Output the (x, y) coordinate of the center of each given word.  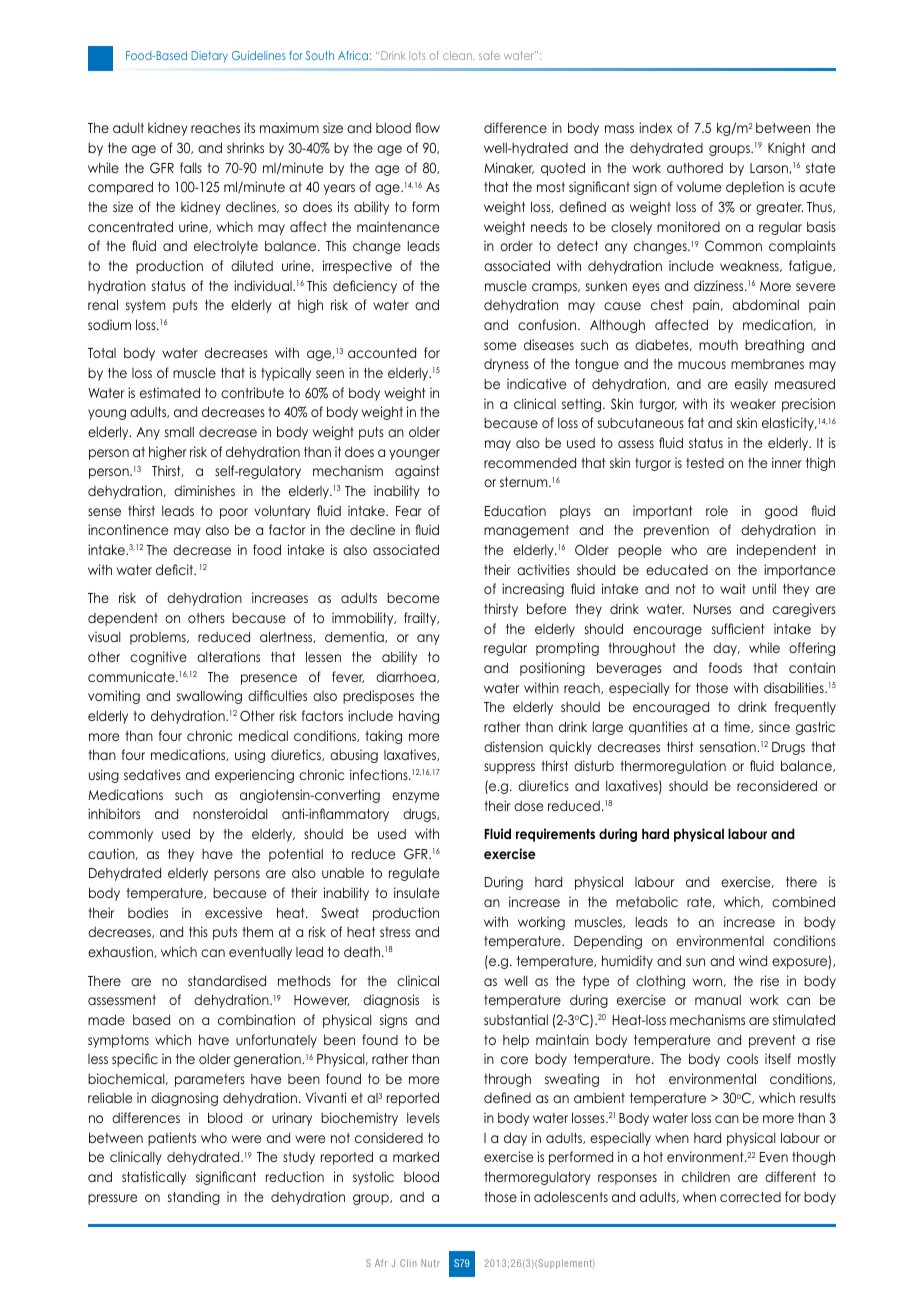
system (145, 306)
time (738, 727)
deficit (175, 569)
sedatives (152, 774)
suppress (509, 768)
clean (458, 56)
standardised (227, 980)
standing (194, 1198)
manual (718, 999)
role (717, 511)
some (500, 346)
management (526, 531)
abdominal (766, 304)
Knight (786, 149)
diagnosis (391, 1001)
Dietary (209, 56)
